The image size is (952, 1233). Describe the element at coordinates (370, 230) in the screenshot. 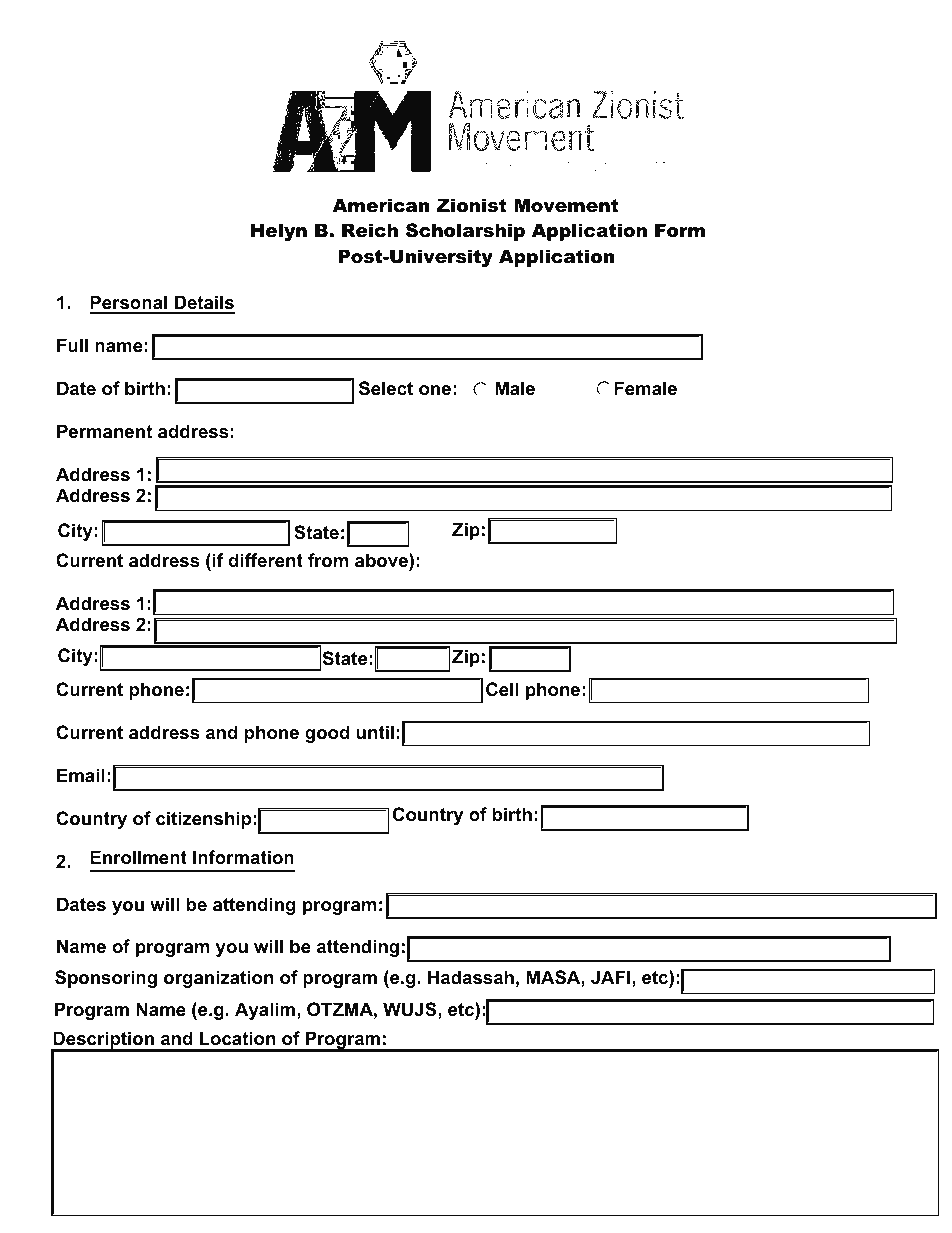

I see `Reich` at that location.
